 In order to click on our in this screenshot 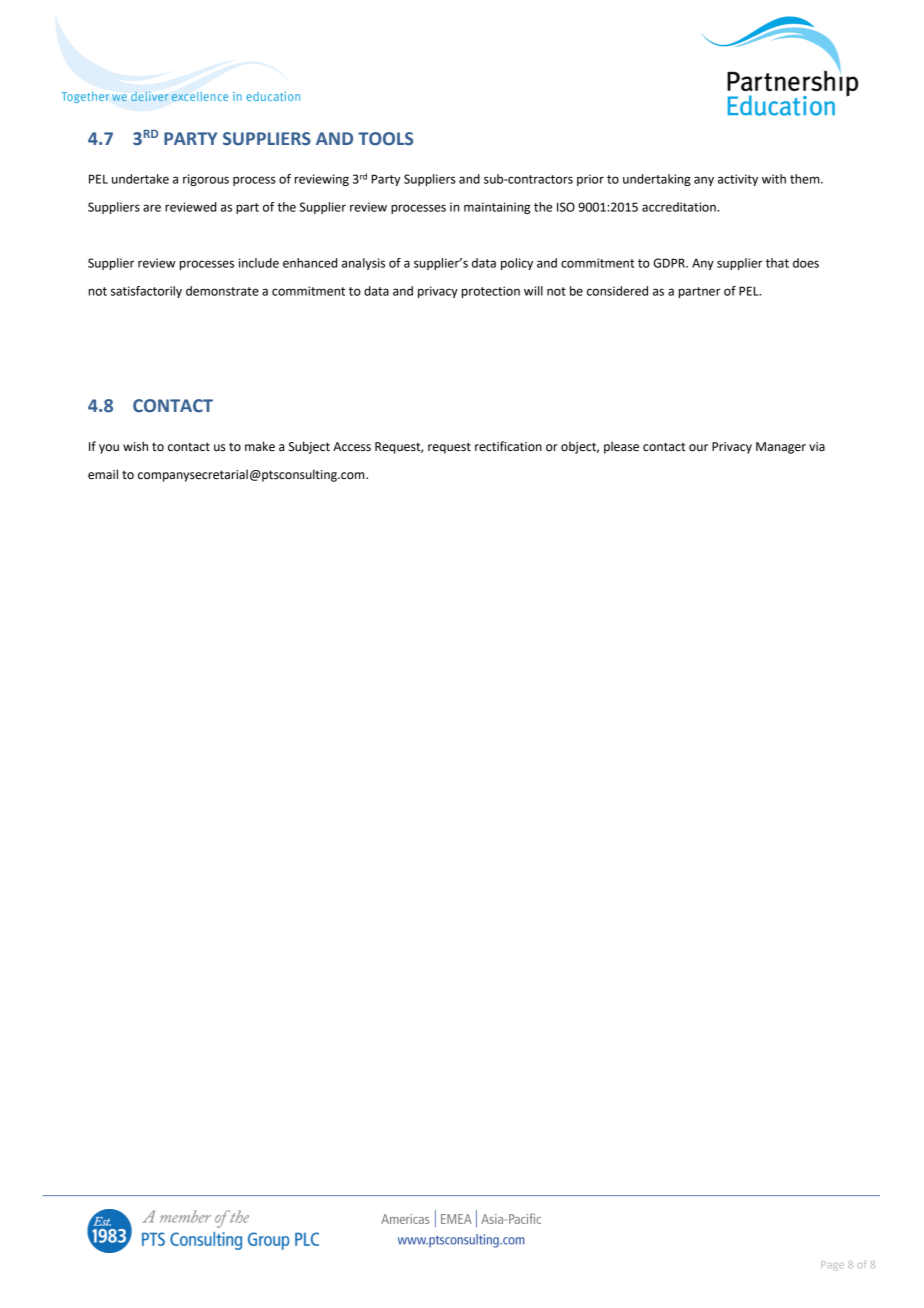, I will do `click(698, 448)`.
